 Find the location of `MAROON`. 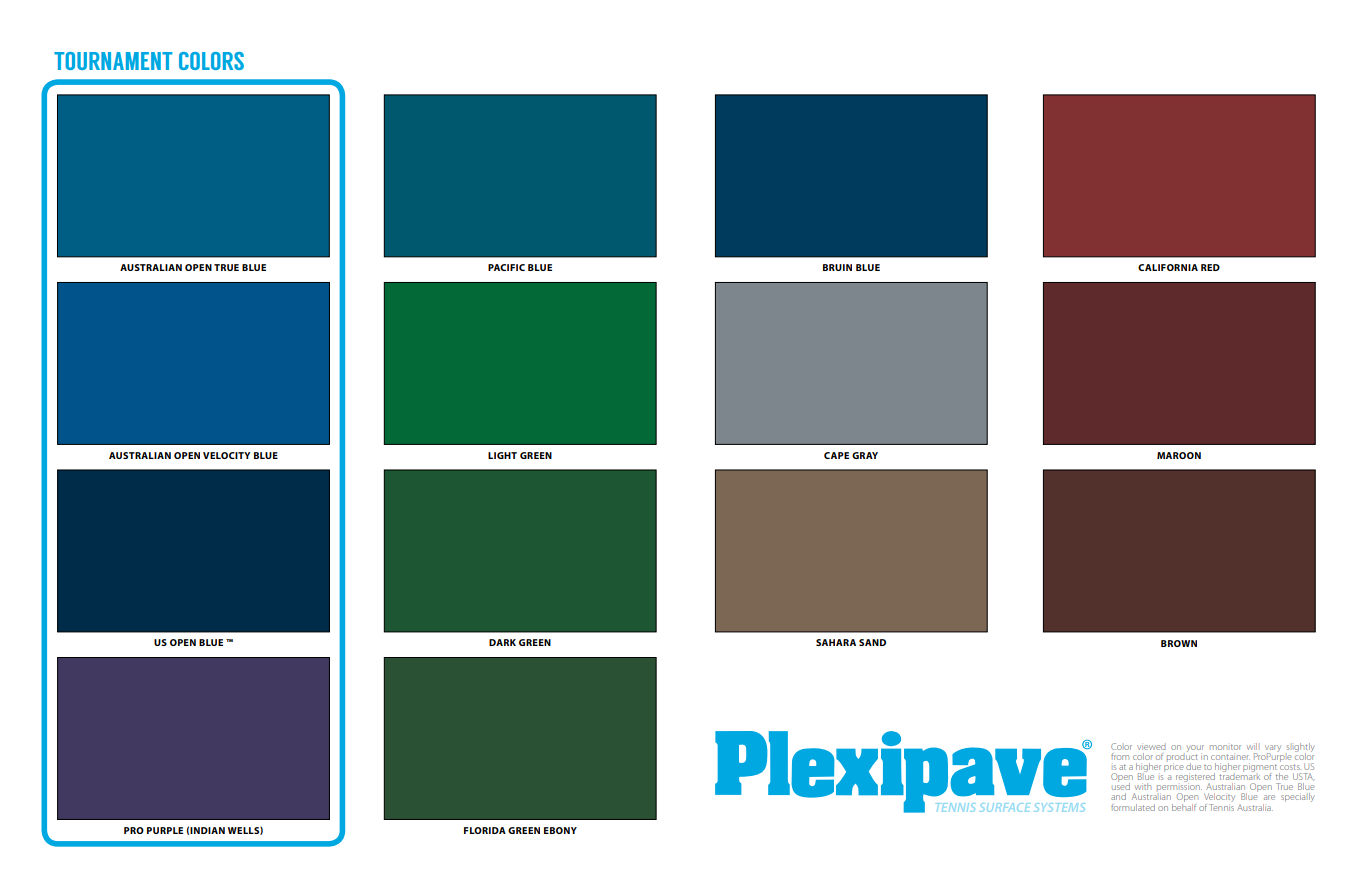

MAROON is located at coordinates (1179, 455).
